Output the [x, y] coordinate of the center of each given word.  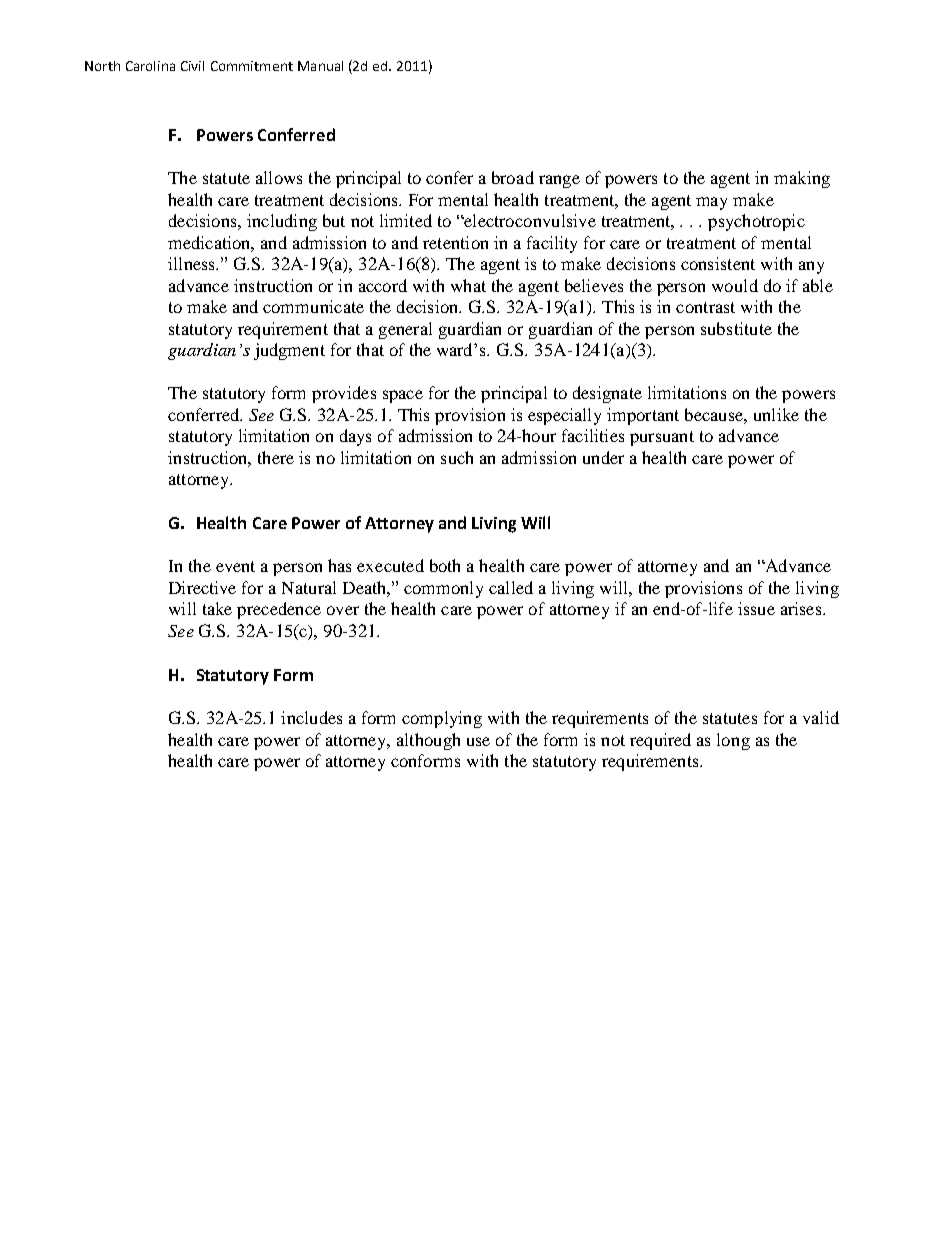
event [235, 566]
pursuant [662, 438]
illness [192, 263]
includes [311, 717]
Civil [192, 66]
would [735, 285]
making [802, 179]
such [457, 457]
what [468, 285]
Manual [320, 66]
